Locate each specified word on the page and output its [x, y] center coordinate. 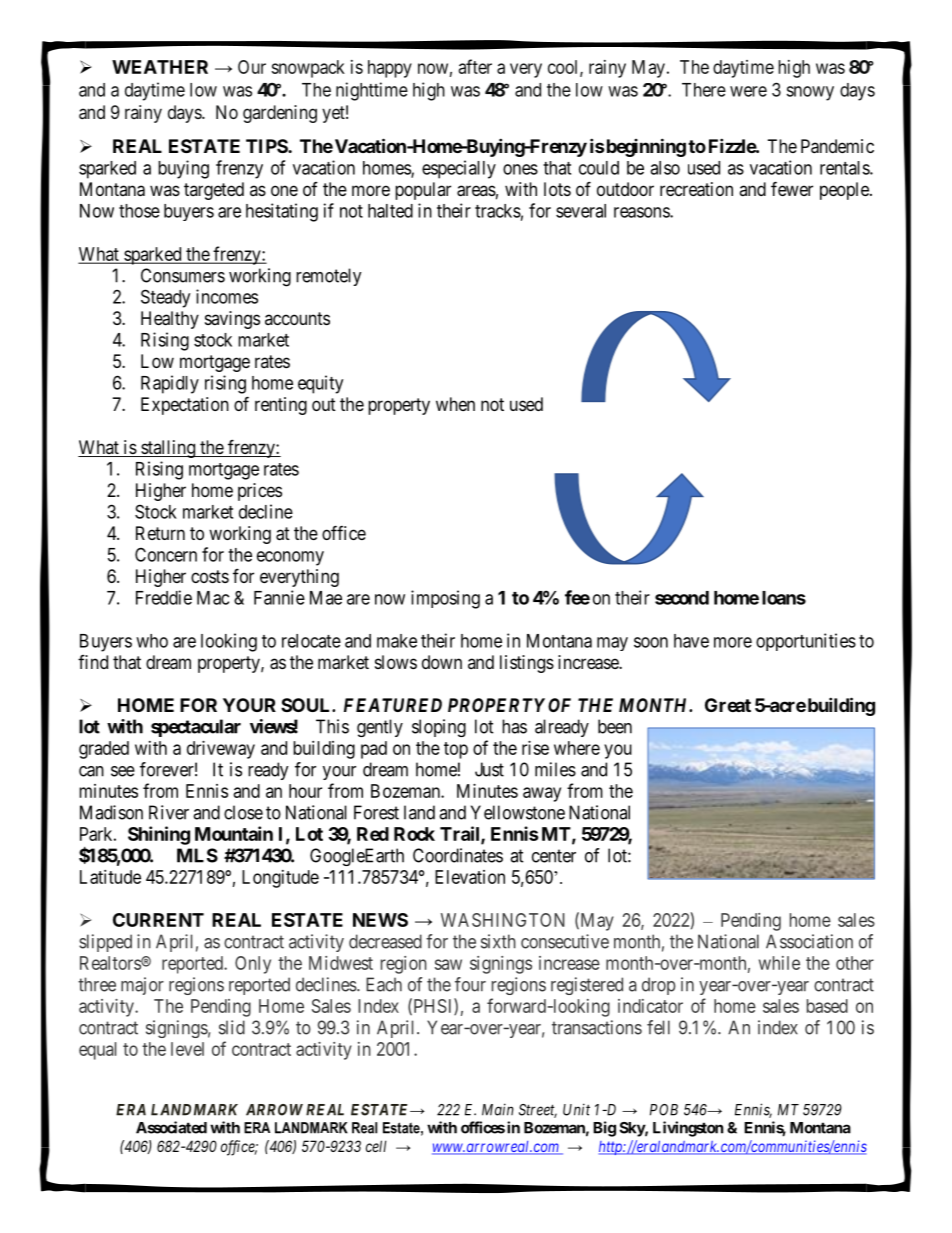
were [748, 91]
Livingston [688, 1129]
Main [498, 1109]
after [475, 66]
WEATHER [160, 67]
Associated [171, 1127]
